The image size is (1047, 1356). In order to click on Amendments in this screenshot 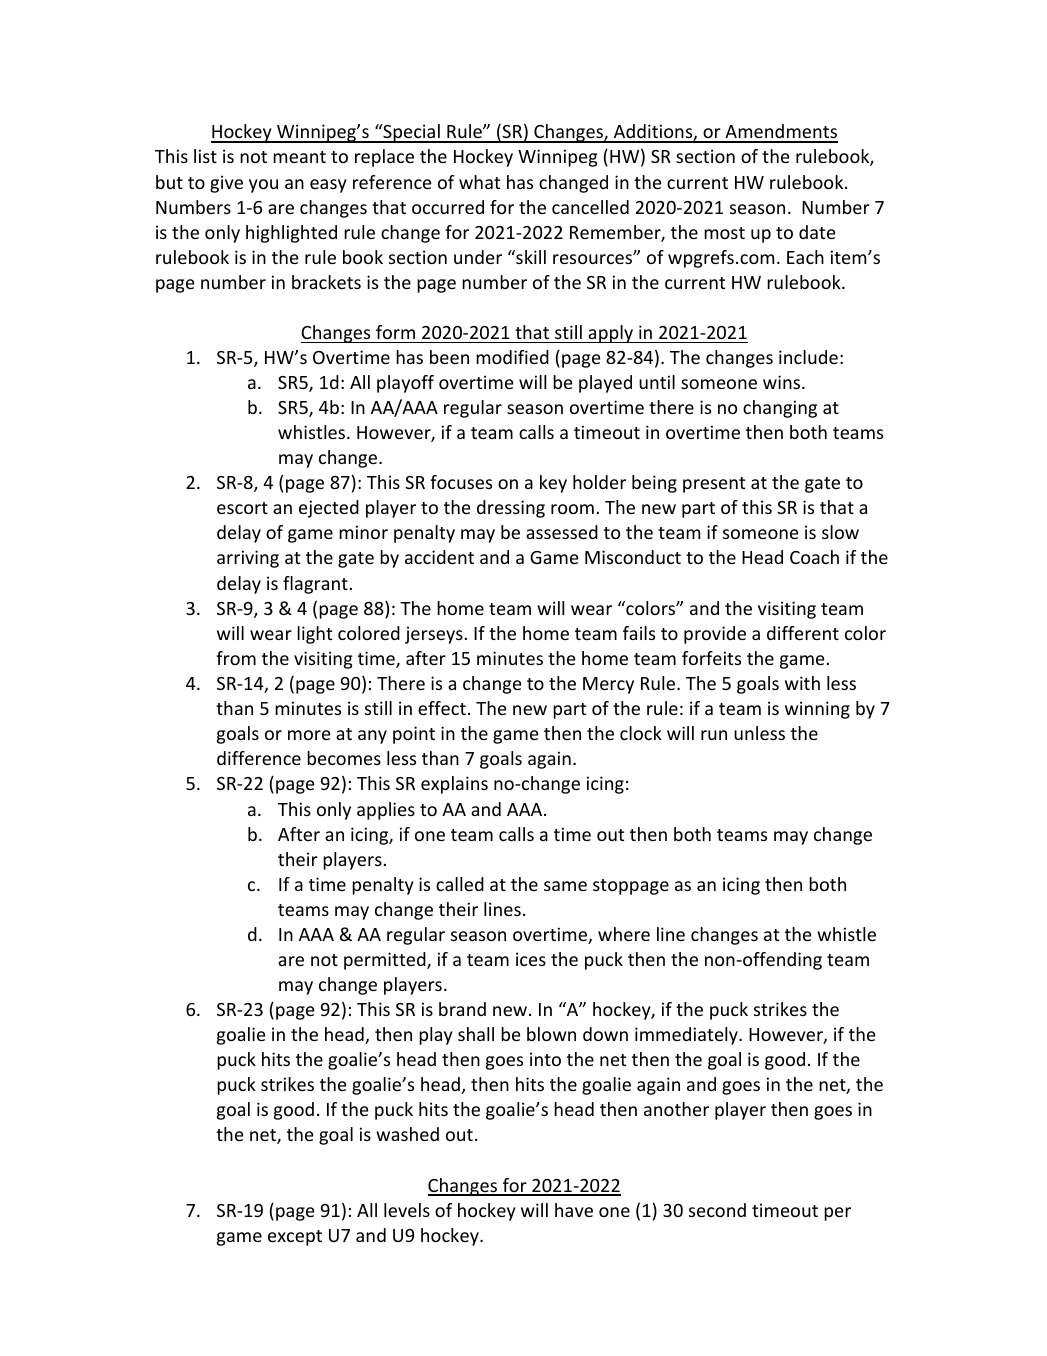, I will do `click(780, 133)`.
